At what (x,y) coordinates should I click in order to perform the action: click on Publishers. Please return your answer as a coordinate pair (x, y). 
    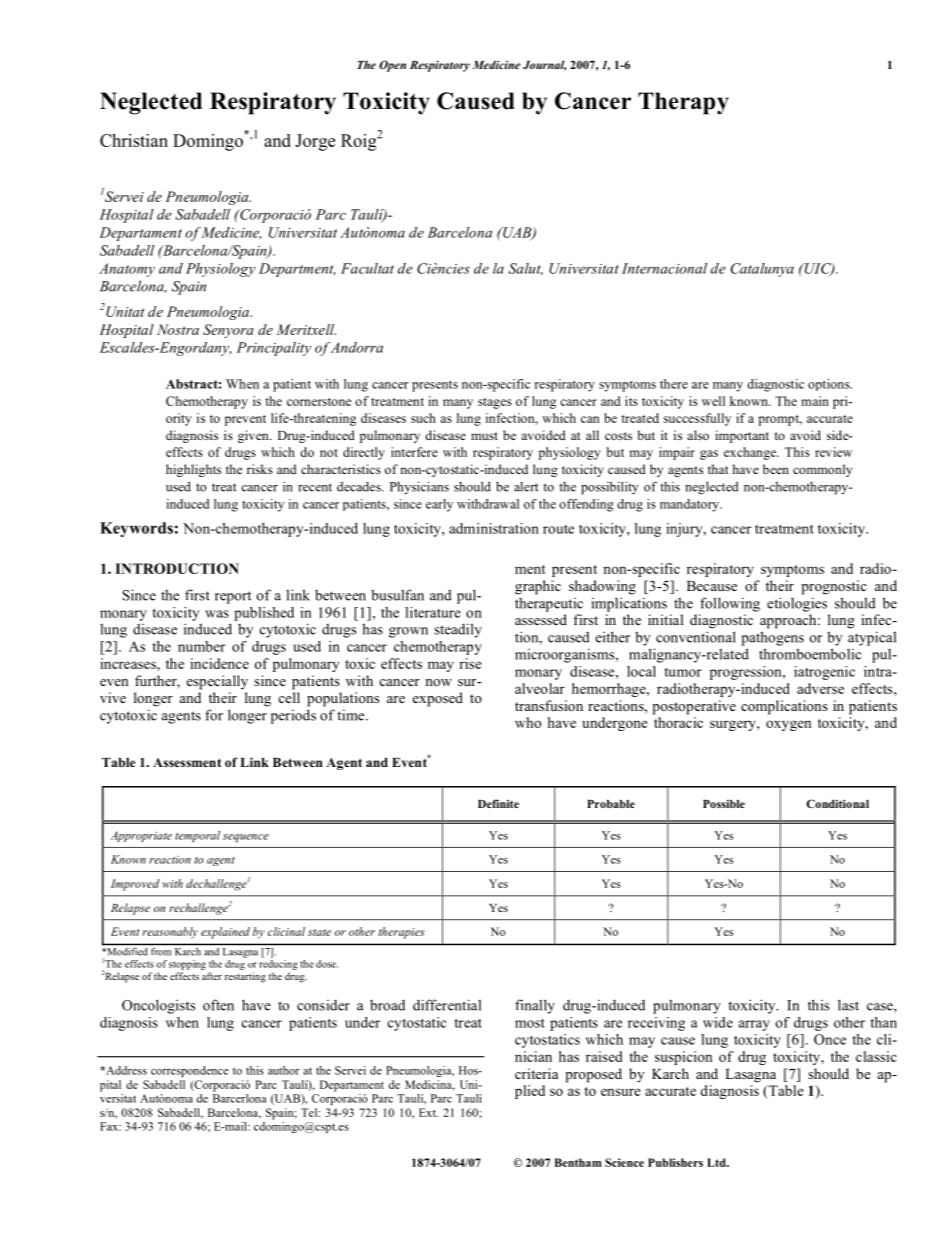
    Looking at the image, I should click on (675, 1162).
